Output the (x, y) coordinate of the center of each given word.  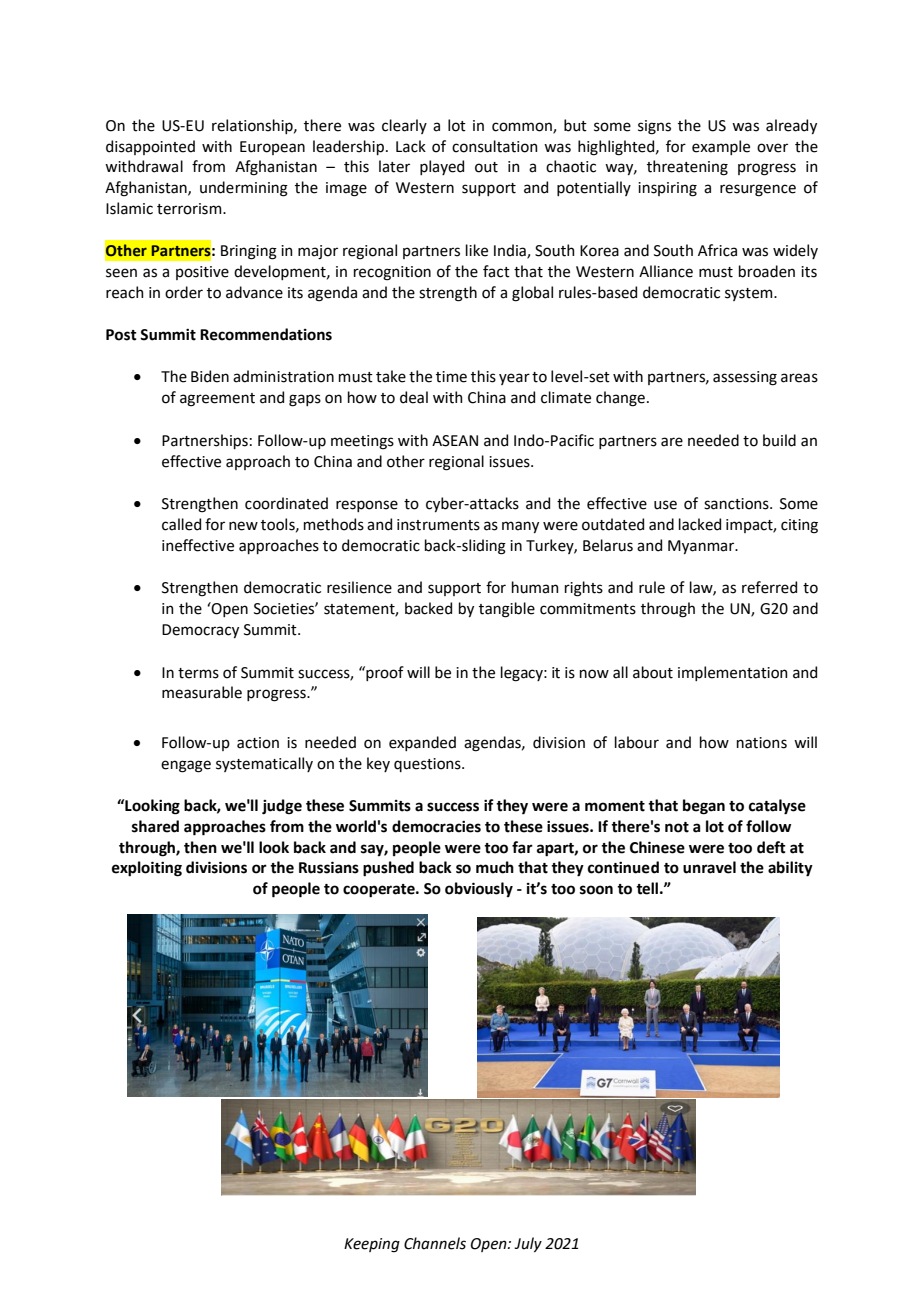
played (442, 167)
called (181, 524)
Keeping (372, 1245)
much (495, 867)
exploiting (147, 869)
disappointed (150, 147)
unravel (709, 867)
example (721, 147)
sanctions (737, 504)
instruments (438, 525)
